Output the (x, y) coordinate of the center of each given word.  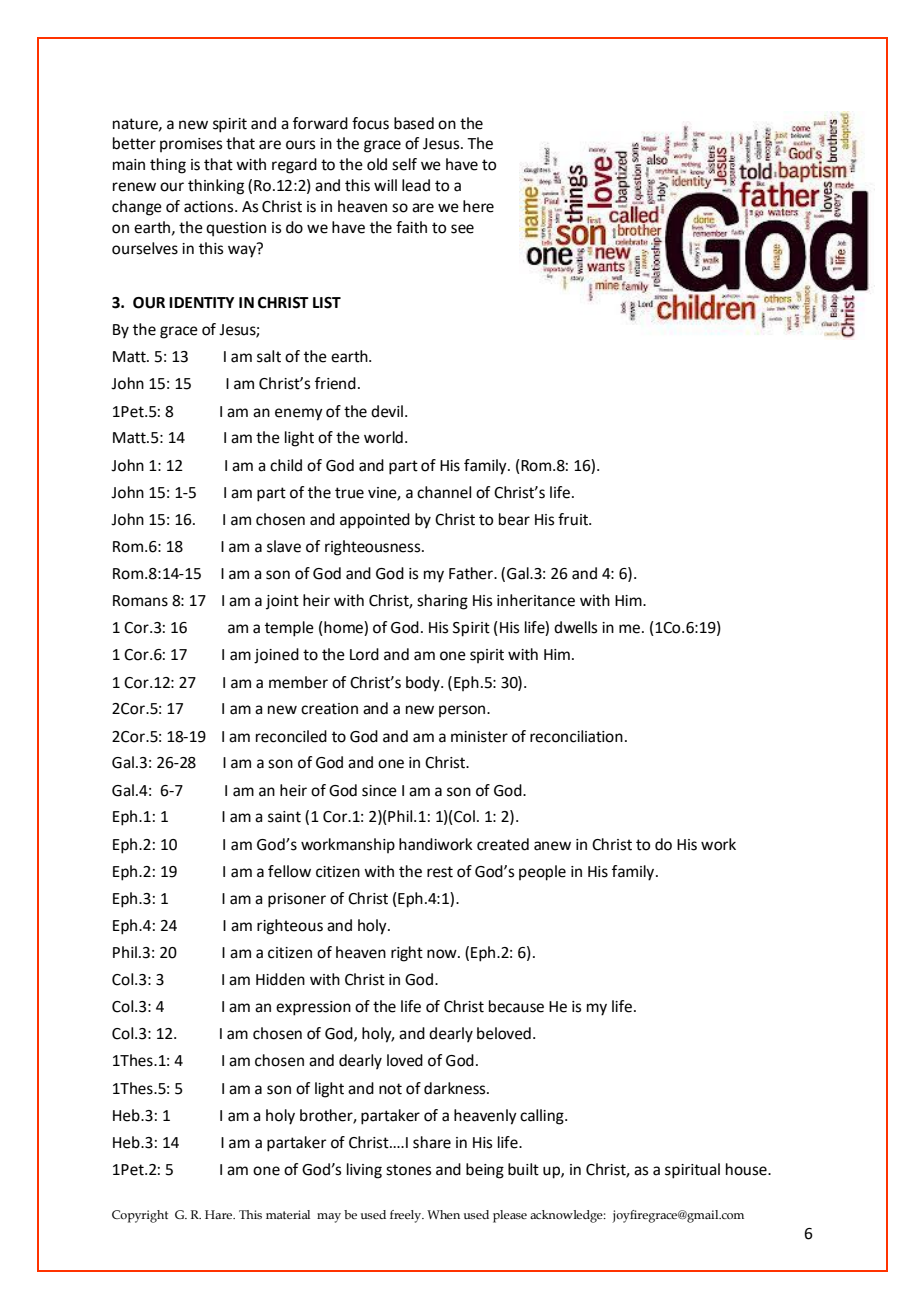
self (404, 164)
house (747, 1169)
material (288, 1214)
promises (191, 145)
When (443, 1214)
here (478, 206)
